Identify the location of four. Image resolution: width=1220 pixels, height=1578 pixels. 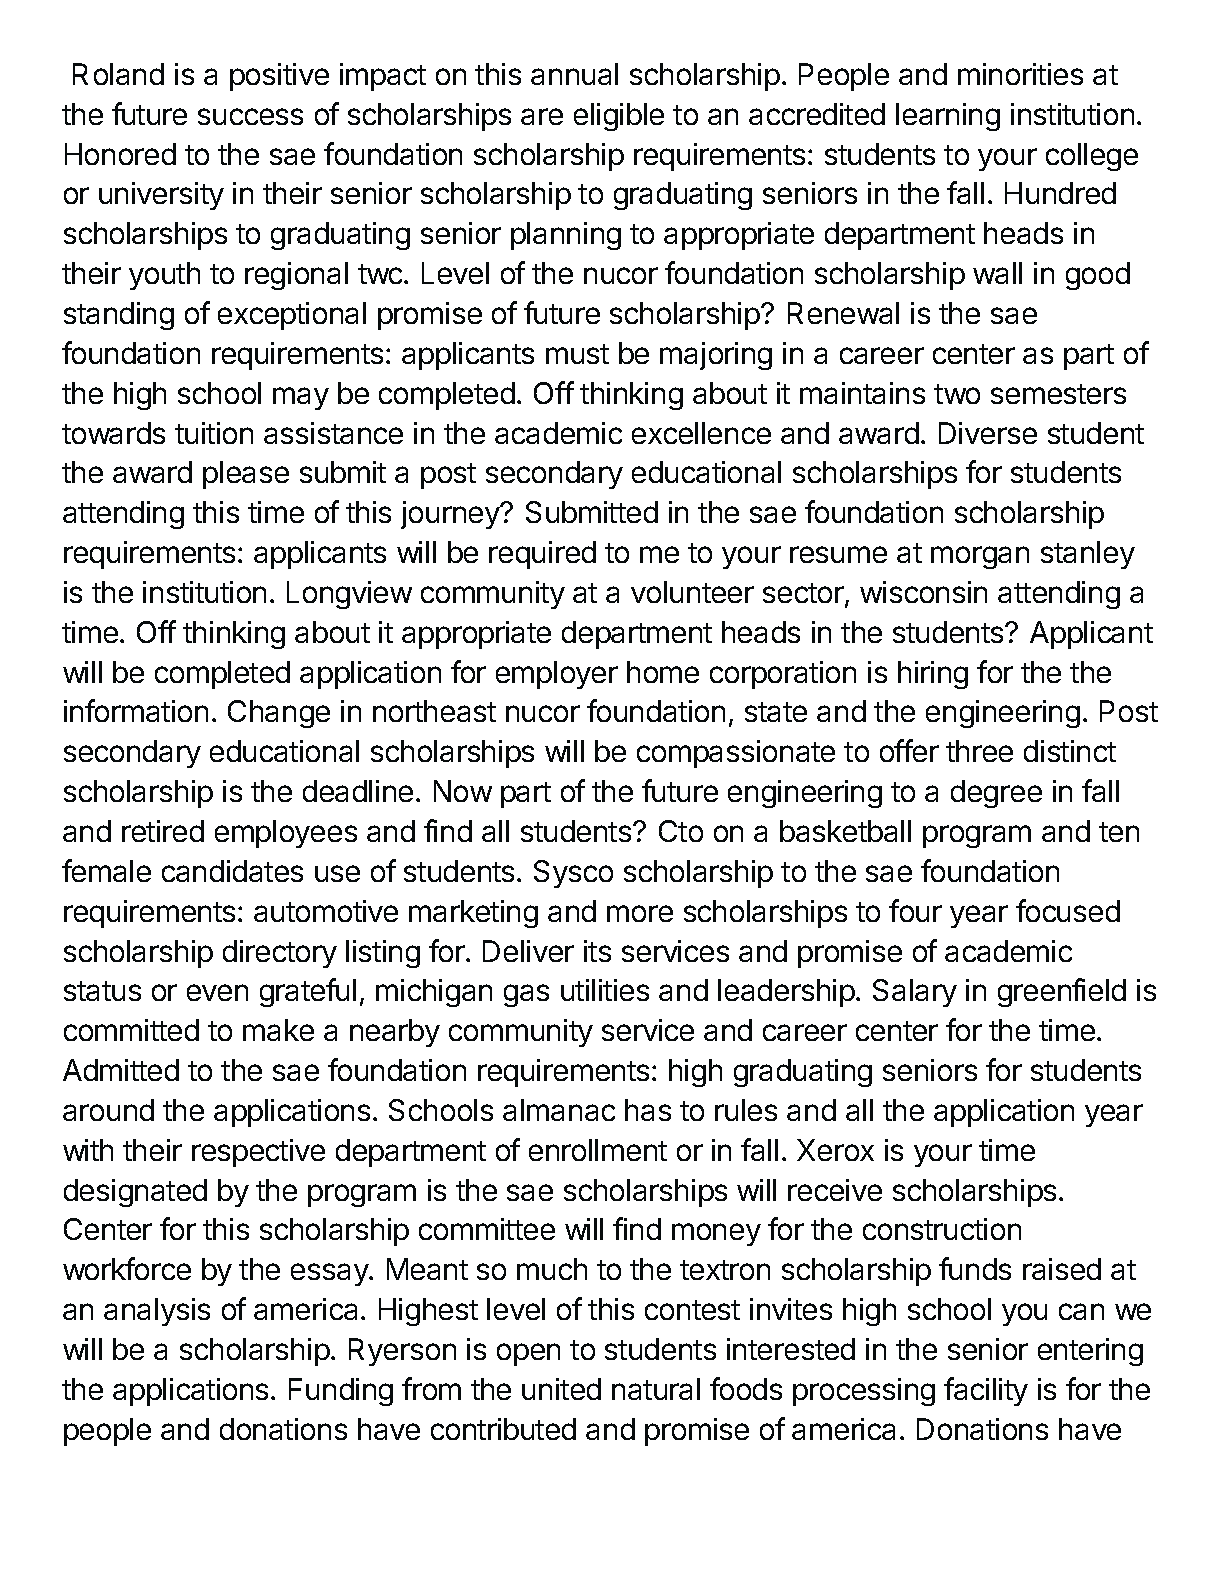
(915, 910).
